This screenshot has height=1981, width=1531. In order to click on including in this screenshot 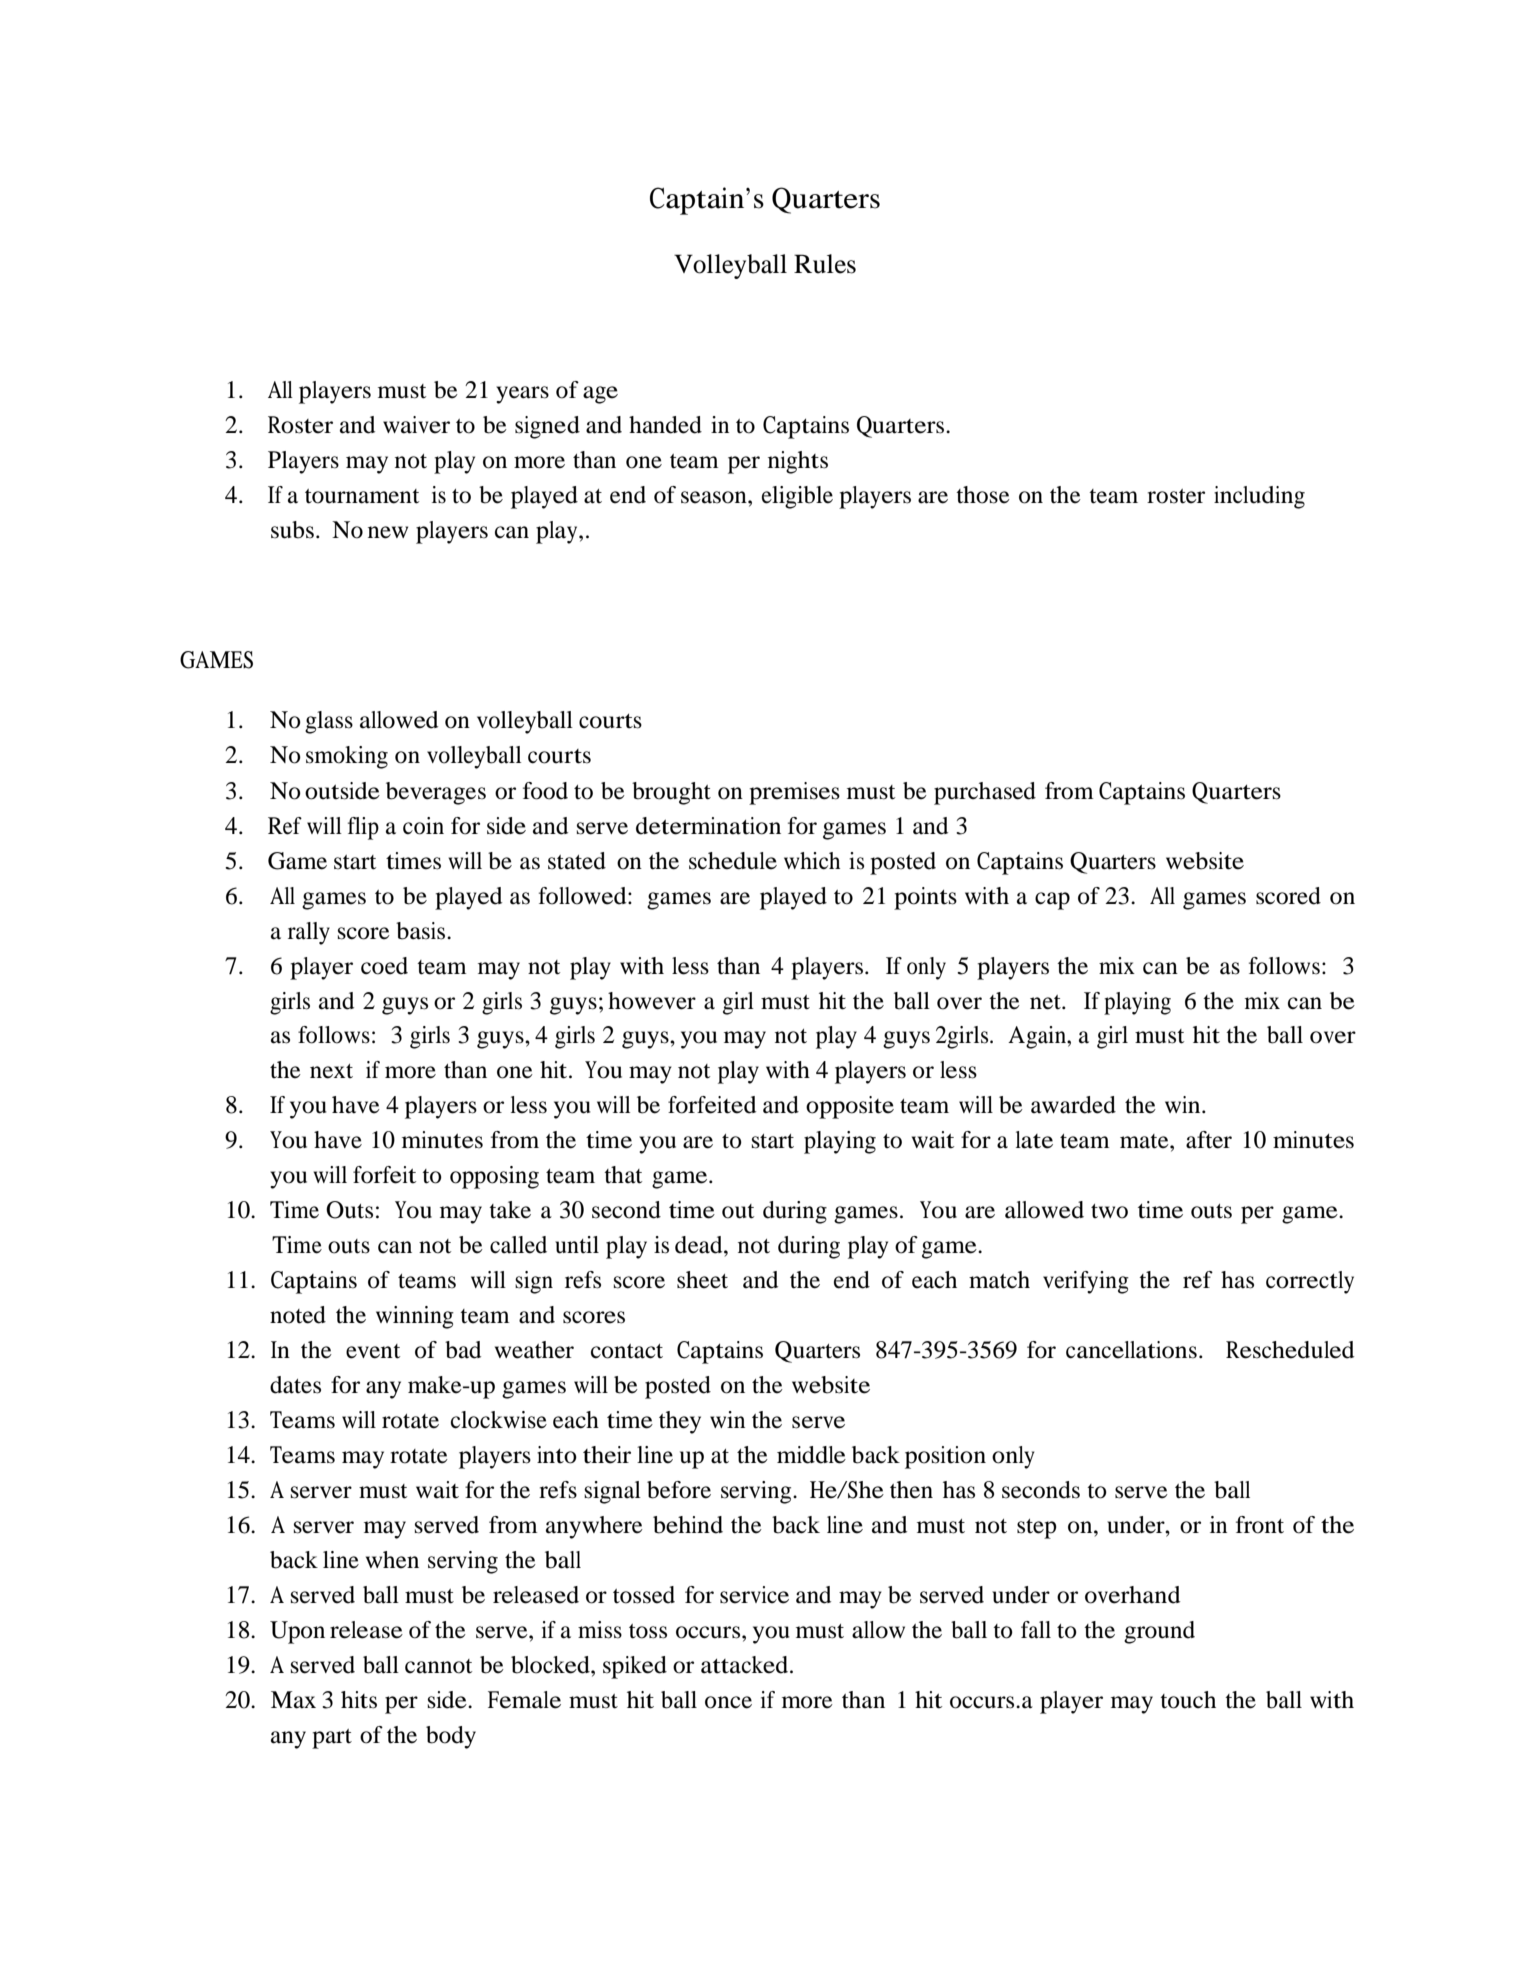, I will do `click(1259, 497)`.
